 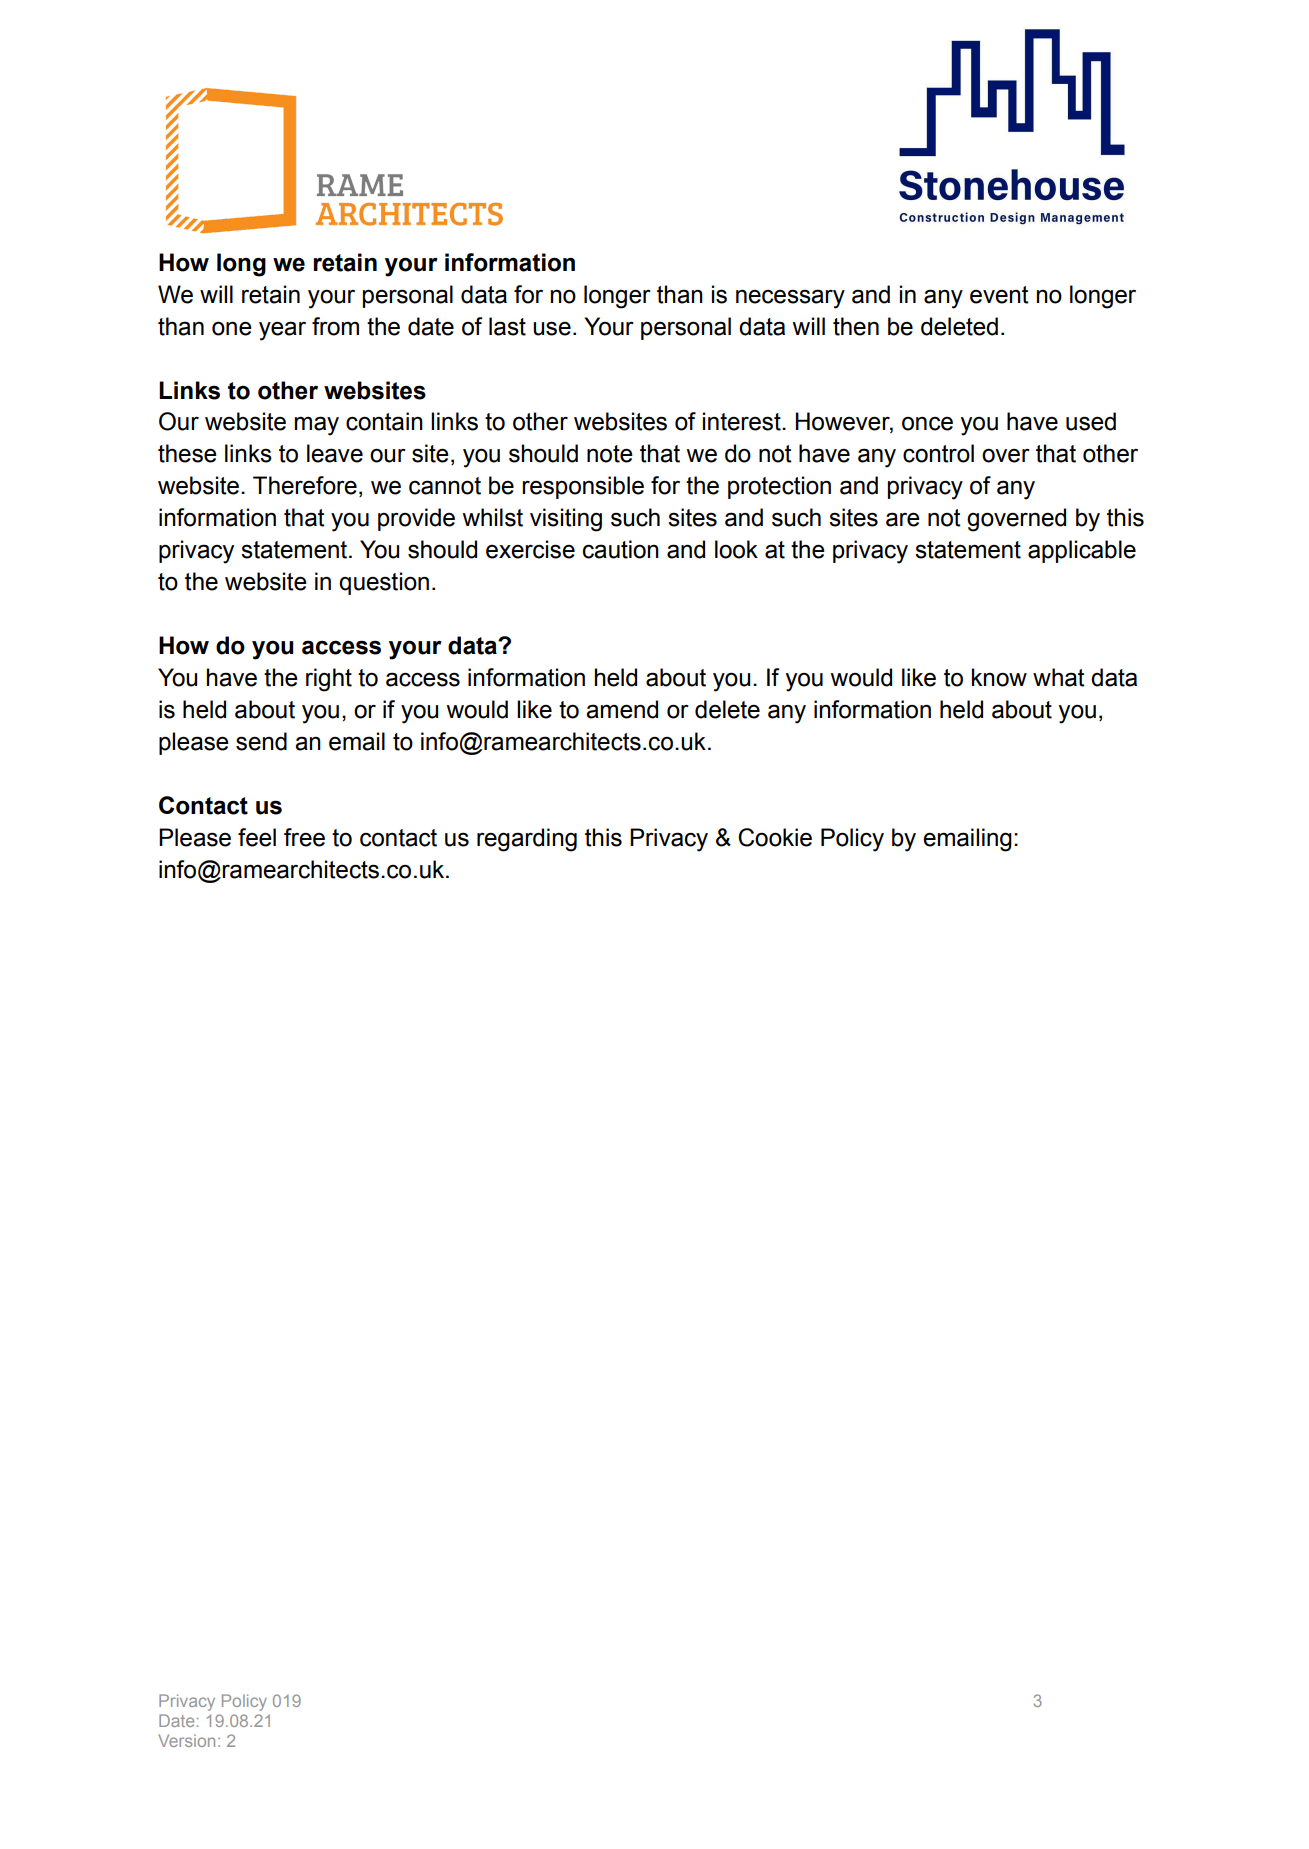 What do you see at coordinates (527, 840) in the image?
I see `regarding` at bounding box center [527, 840].
